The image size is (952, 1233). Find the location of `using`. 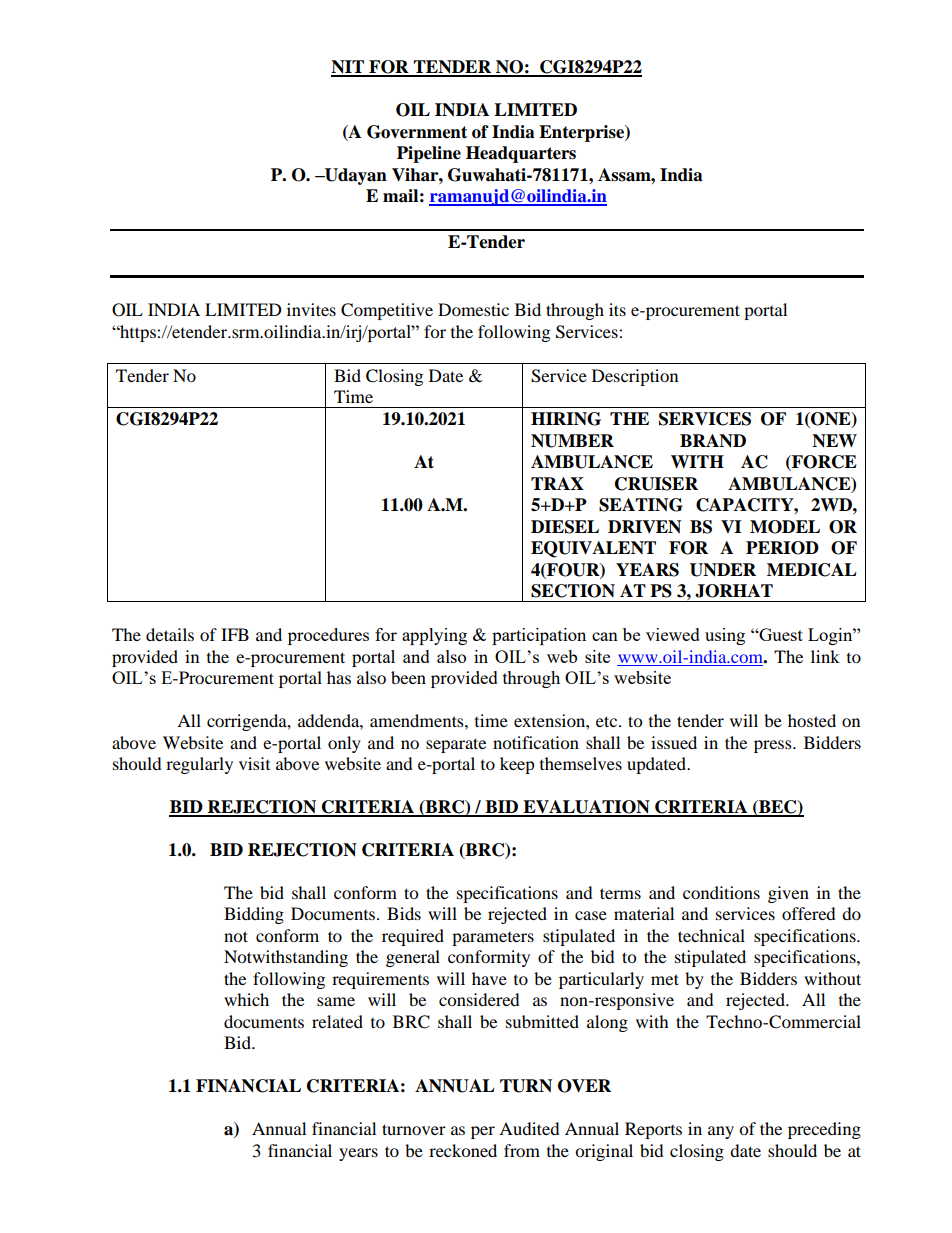

using is located at coordinates (725, 636).
